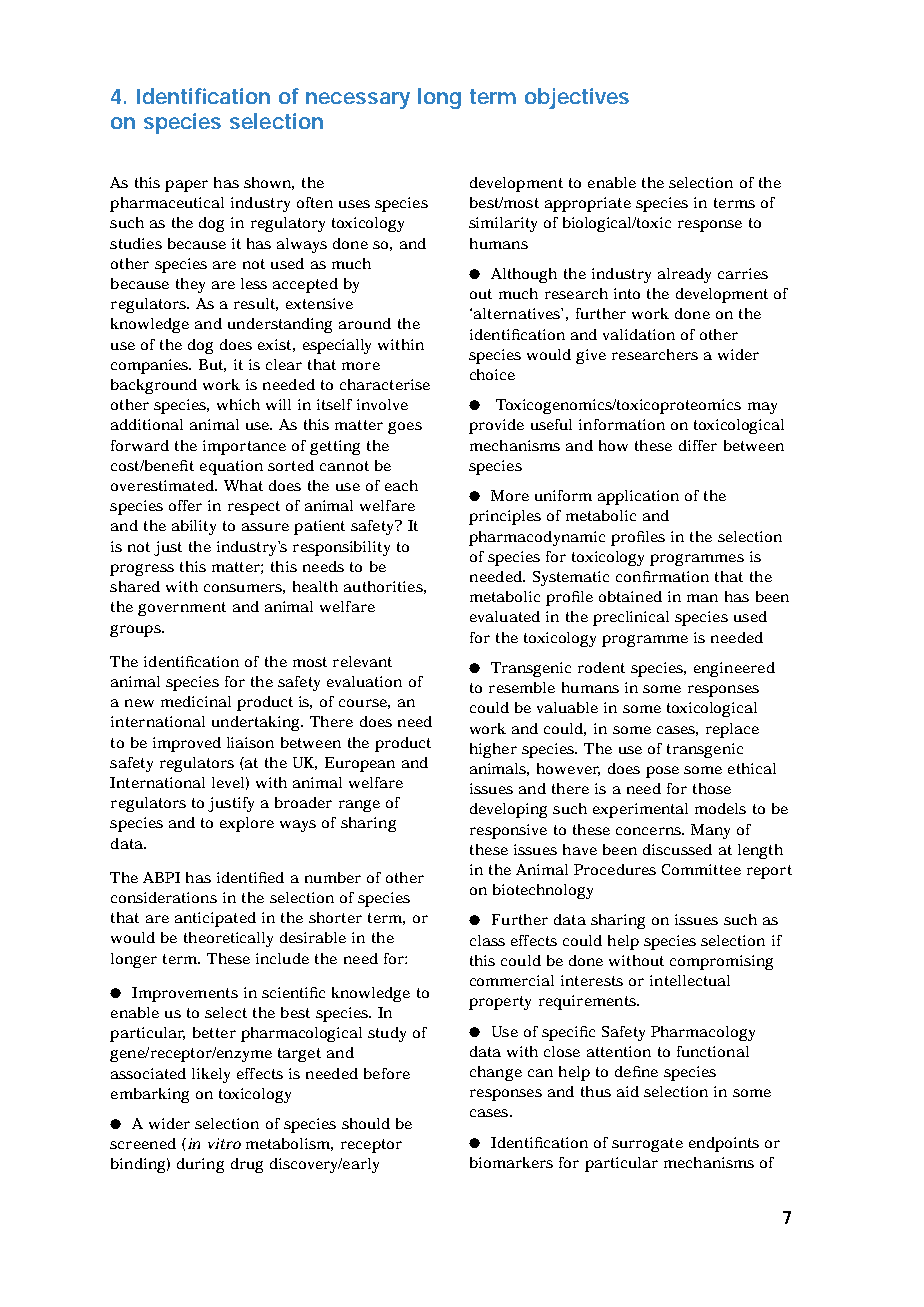  Describe the element at coordinates (358, 100) in the image. I see `necessary` at that location.
